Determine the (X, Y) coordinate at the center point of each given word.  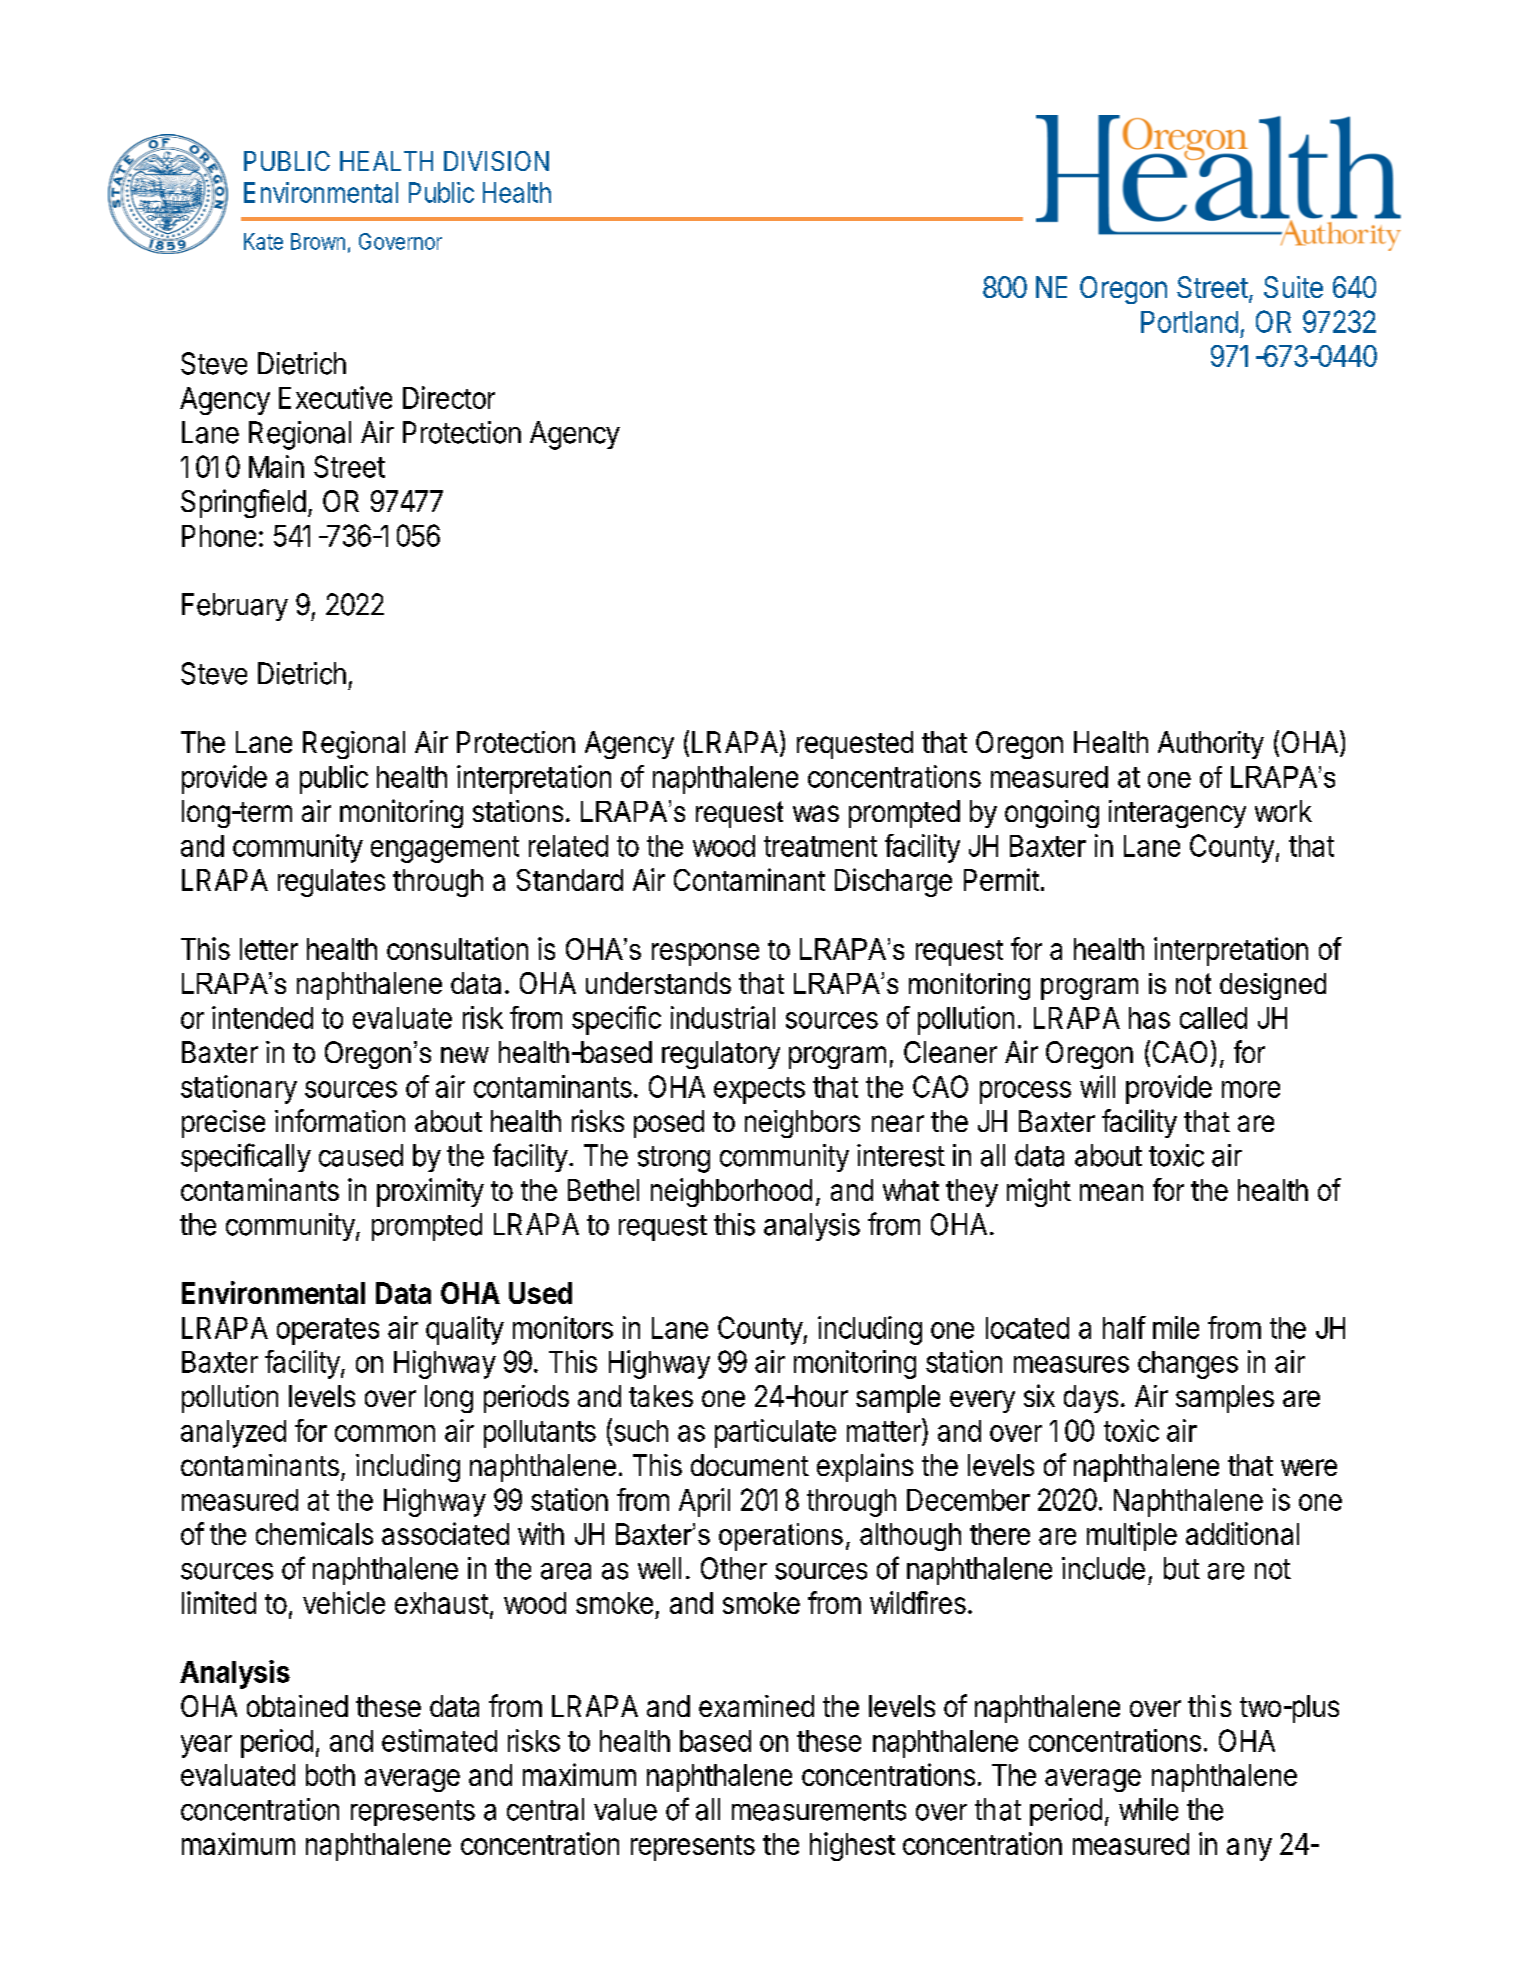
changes (1188, 1365)
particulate (775, 1433)
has (1149, 1018)
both (330, 1775)
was (816, 813)
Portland (1189, 322)
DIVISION (496, 161)
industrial (723, 1017)
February (235, 607)
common (385, 1433)
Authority (1211, 745)
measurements (819, 1810)
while (1148, 1809)
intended (262, 1017)
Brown (318, 241)
